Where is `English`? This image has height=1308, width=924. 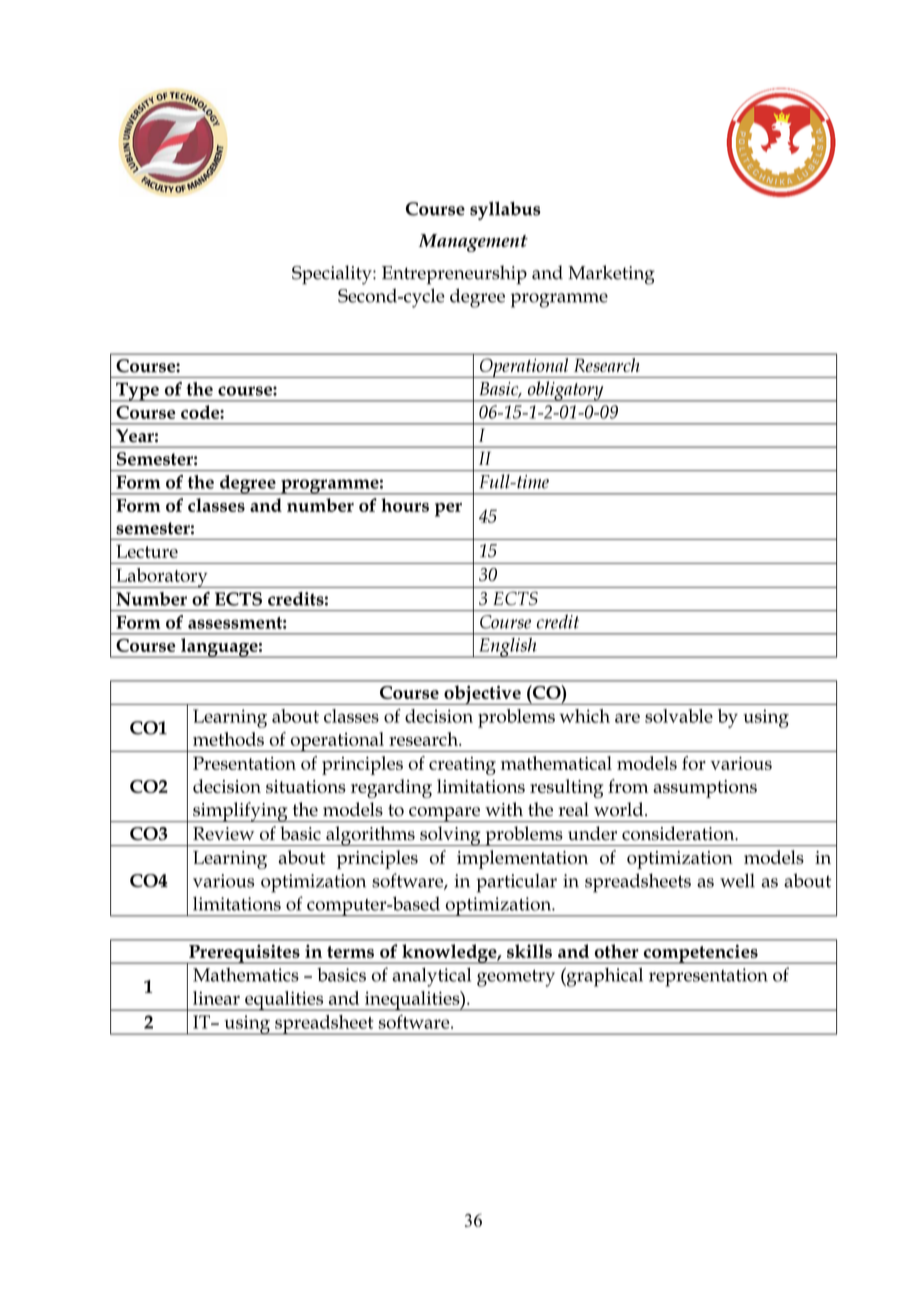 English is located at coordinates (508, 648).
